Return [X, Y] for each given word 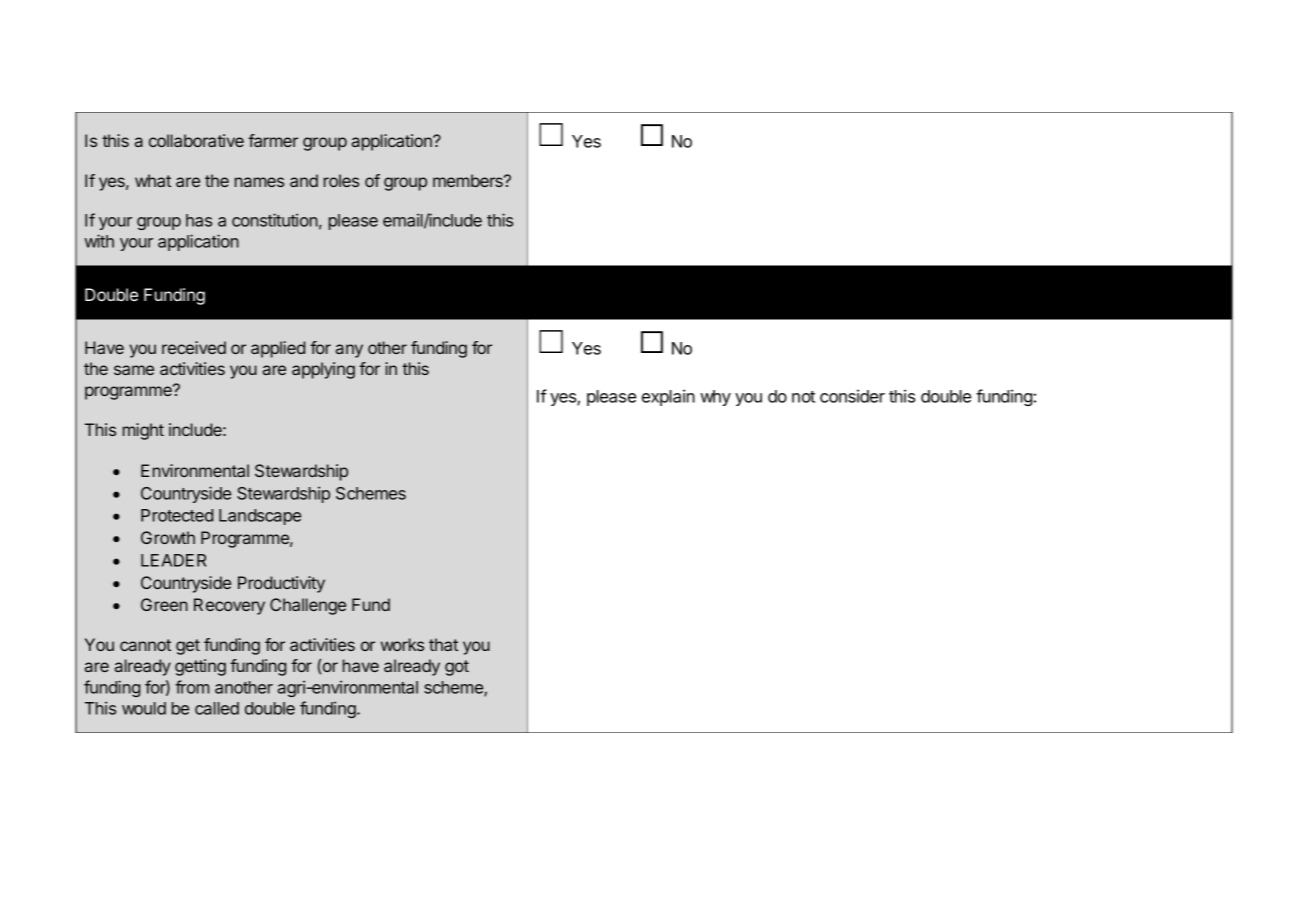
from [192, 687]
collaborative [196, 140]
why [715, 398]
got [457, 668]
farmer [273, 140]
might [143, 431]
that [443, 644]
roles [341, 180]
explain [668, 397]
